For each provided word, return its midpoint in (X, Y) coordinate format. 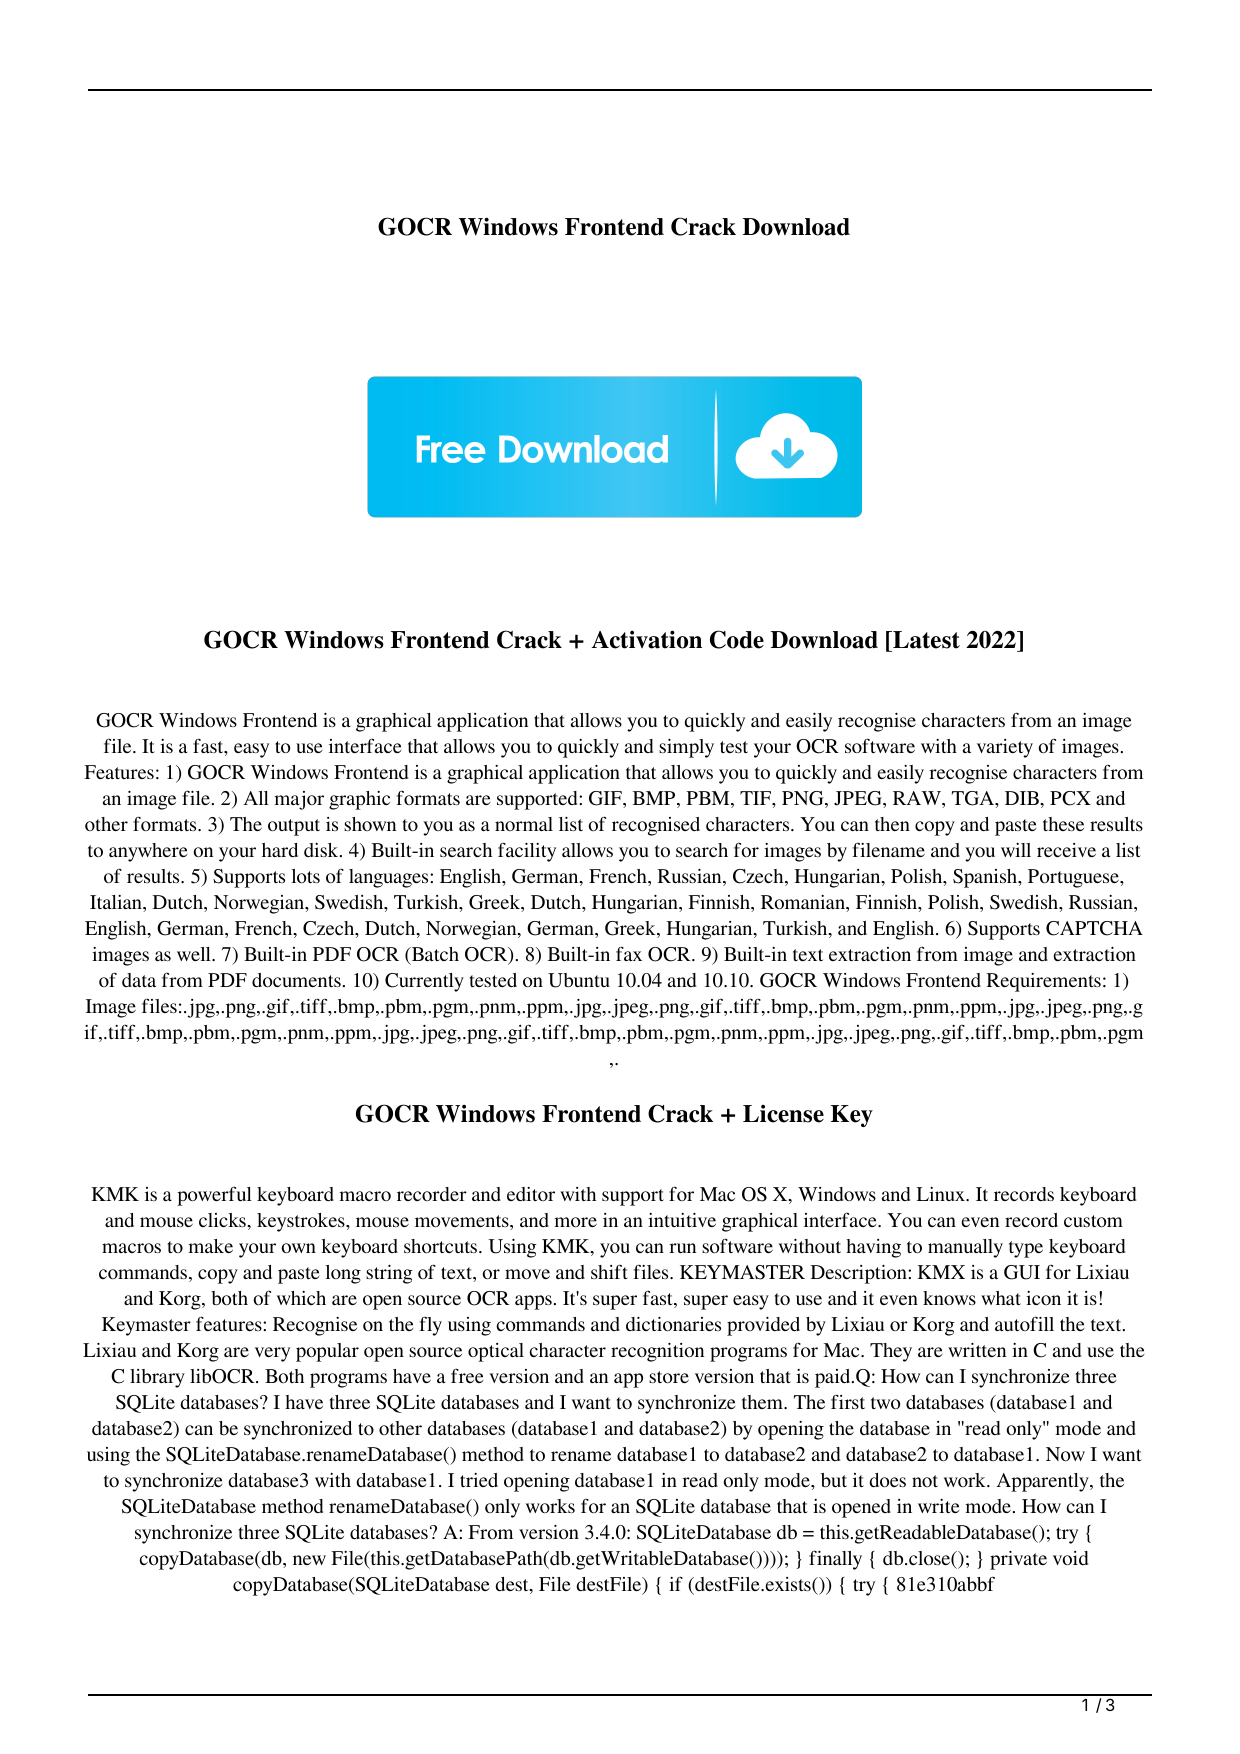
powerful (214, 1196)
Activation (647, 639)
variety (1005, 748)
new (309, 1560)
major (299, 800)
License (783, 1113)
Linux (941, 1194)
